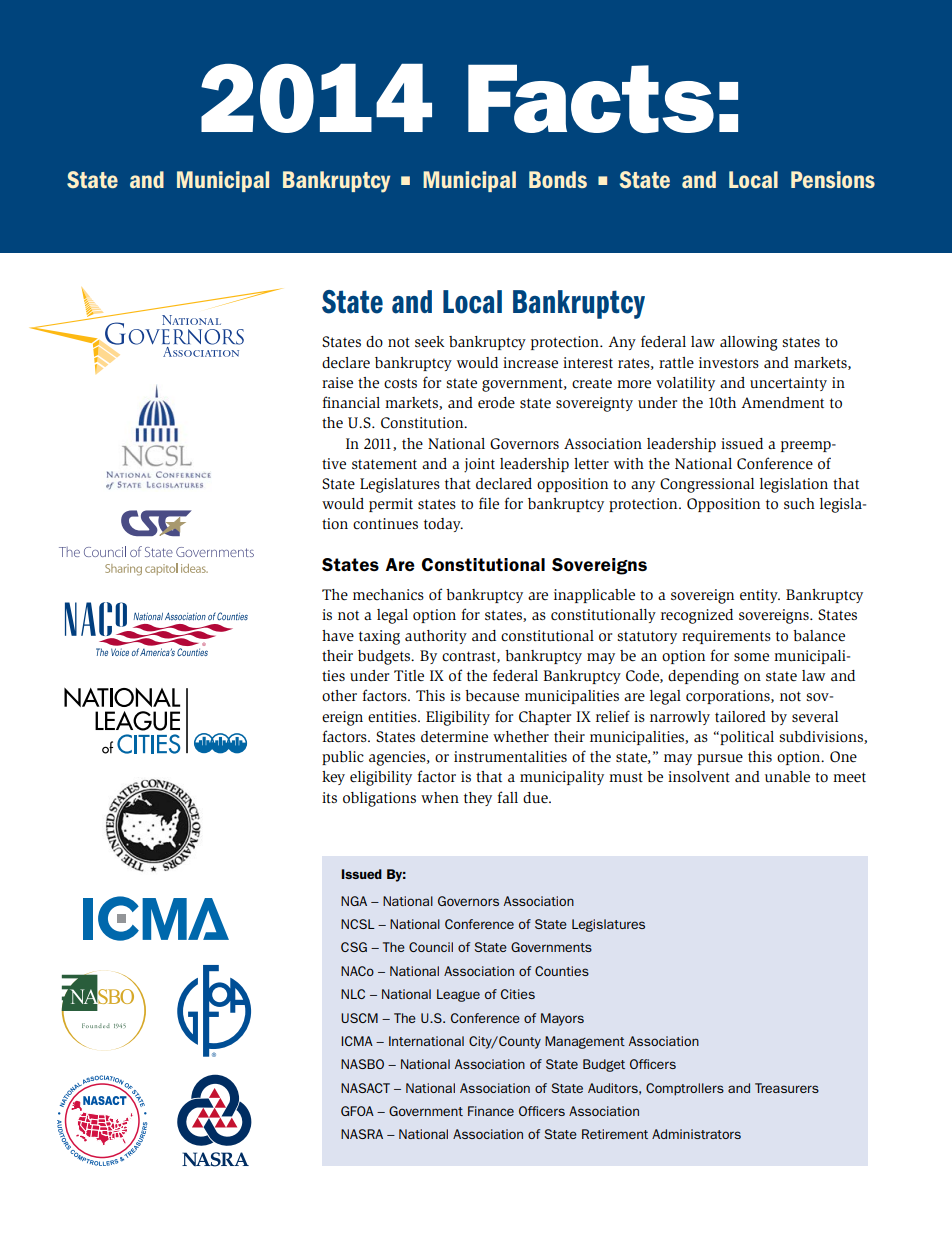 This page has width=952, height=1233. What do you see at coordinates (388, 595) in the page?
I see `mechanics` at bounding box center [388, 595].
